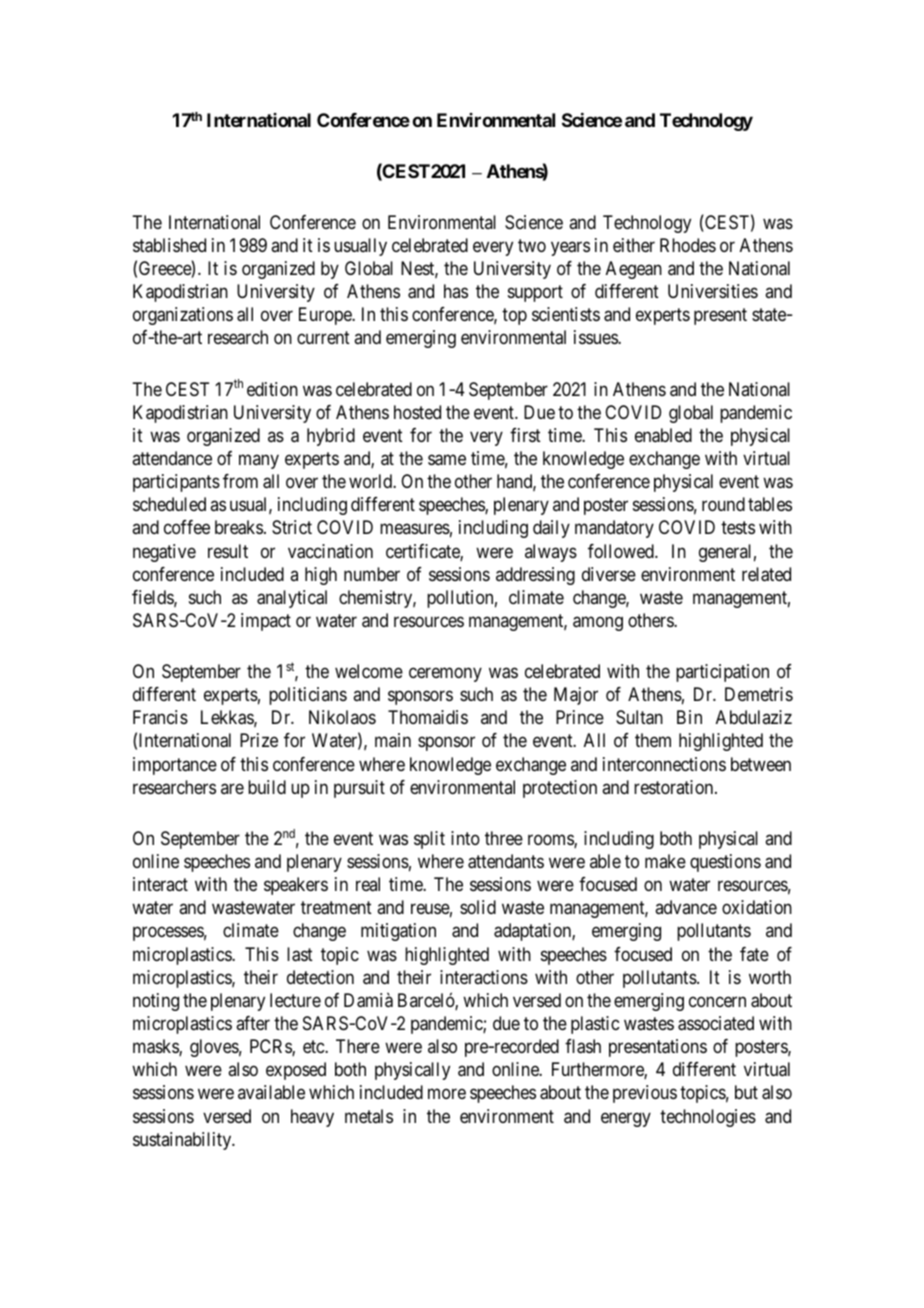 This screenshot has width=924, height=1308. I want to click on metals, so click(369, 1116).
